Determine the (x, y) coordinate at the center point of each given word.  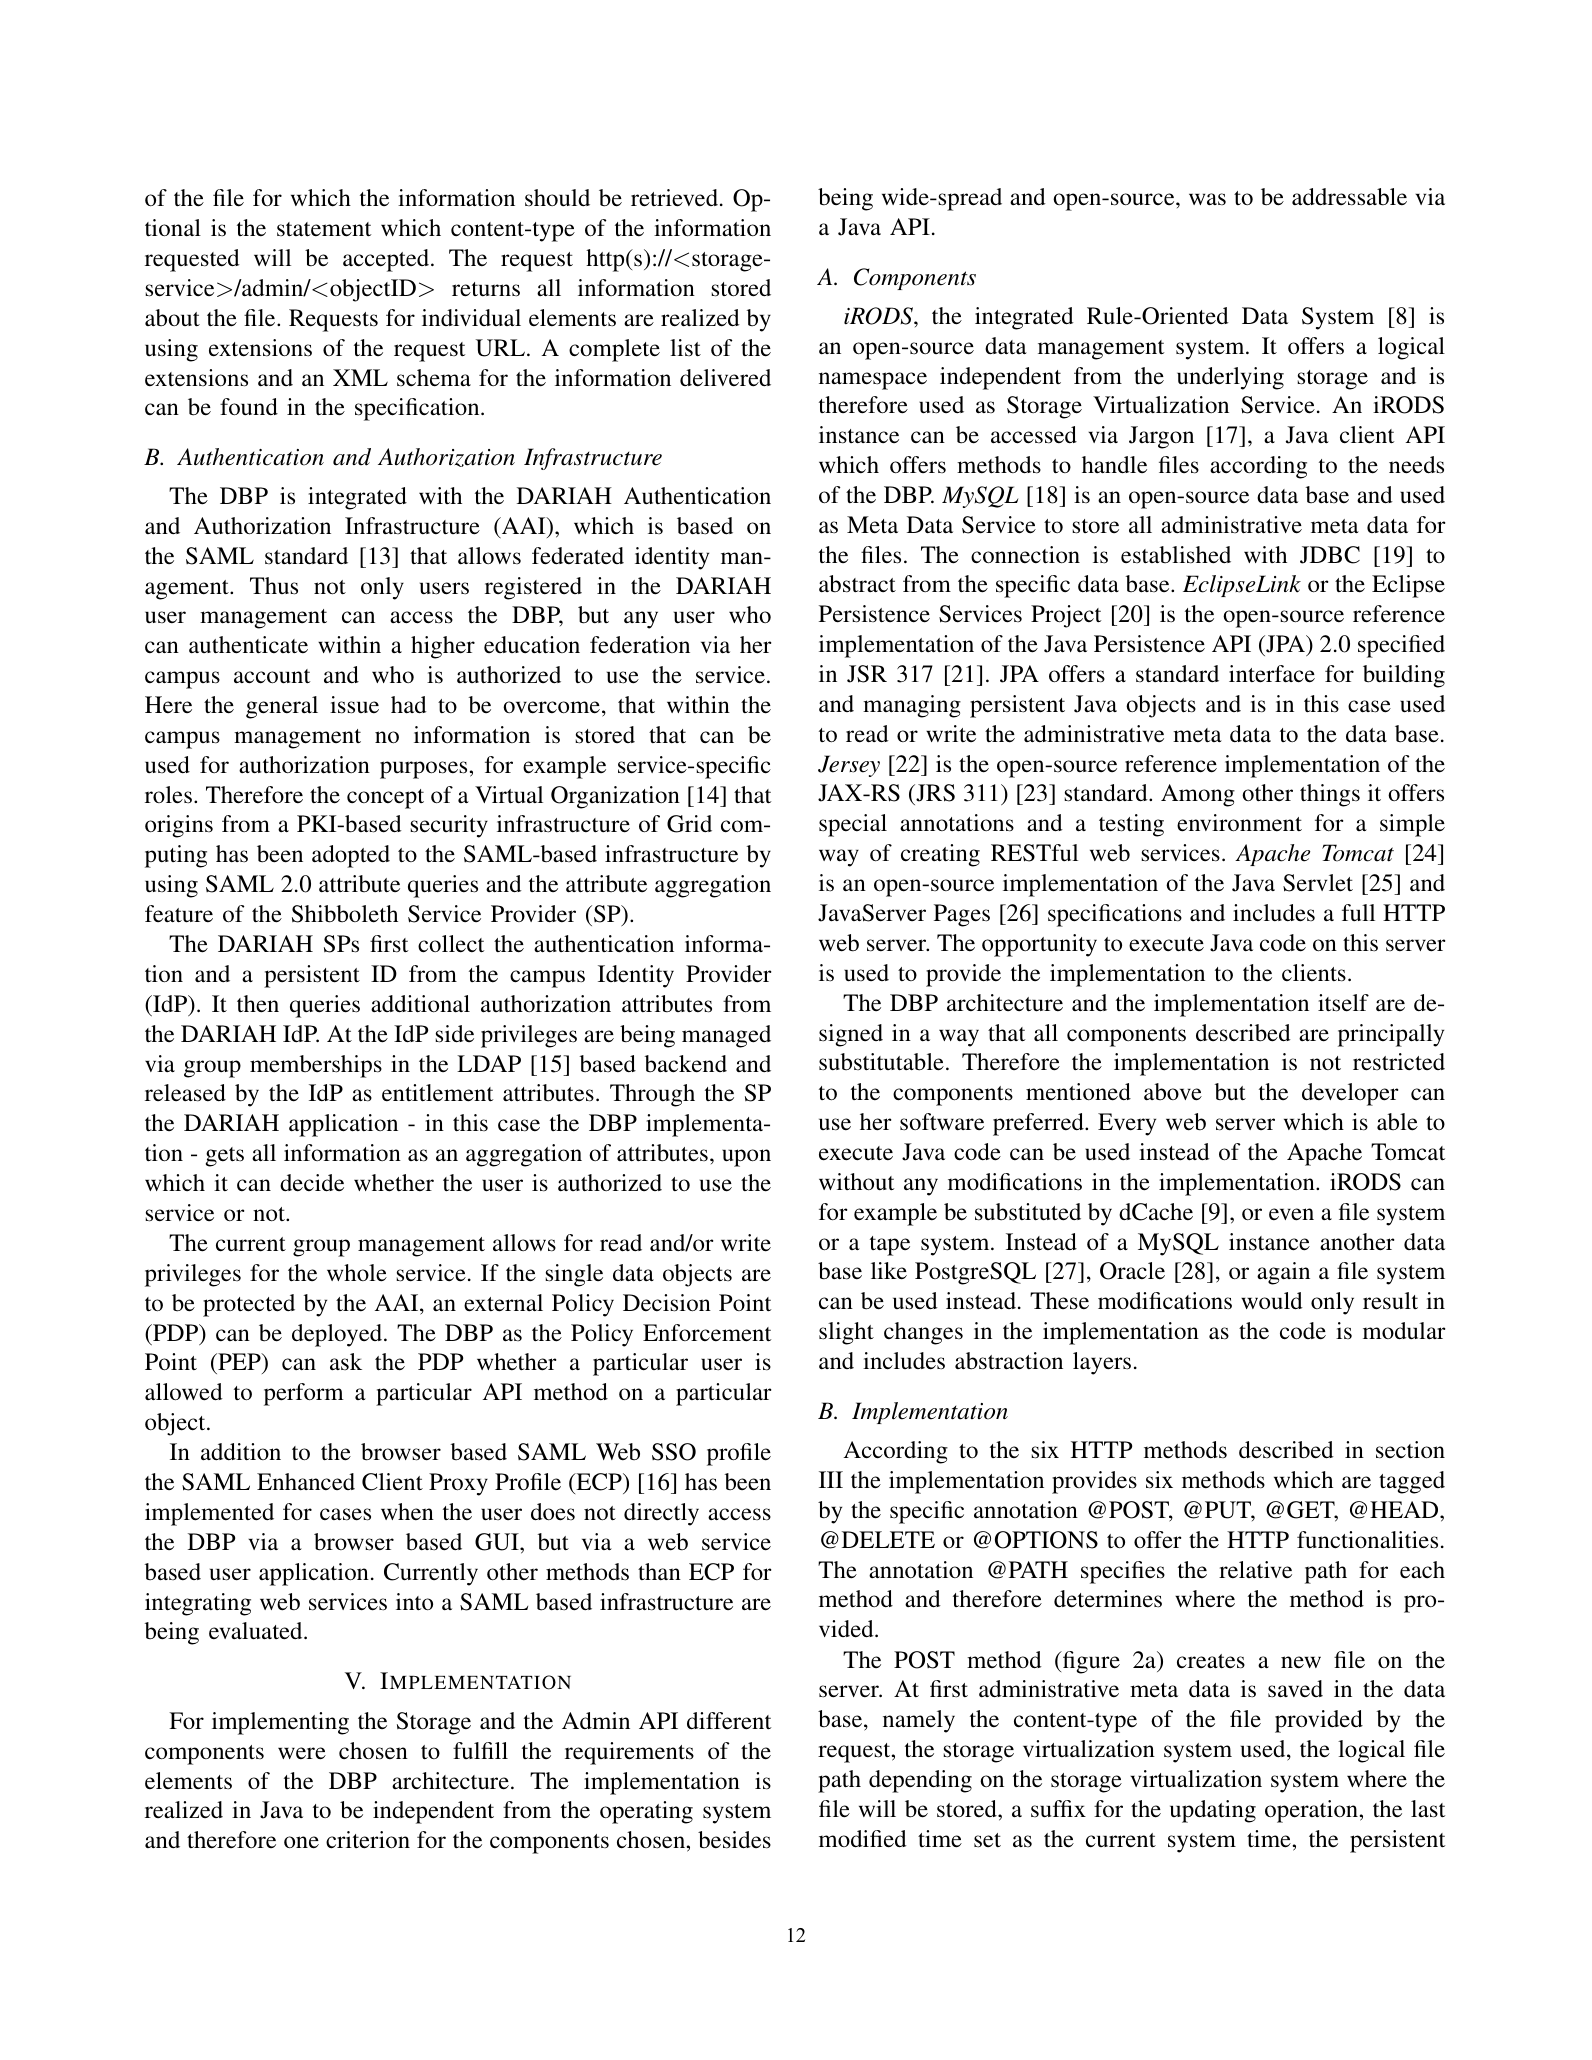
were (302, 1753)
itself (1343, 1003)
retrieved (674, 198)
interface (1272, 674)
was (1207, 199)
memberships (316, 1066)
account (272, 676)
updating (1213, 1811)
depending (920, 1781)
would (1272, 1301)
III (831, 1479)
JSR (867, 674)
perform (304, 1394)
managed (726, 1036)
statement (324, 229)
